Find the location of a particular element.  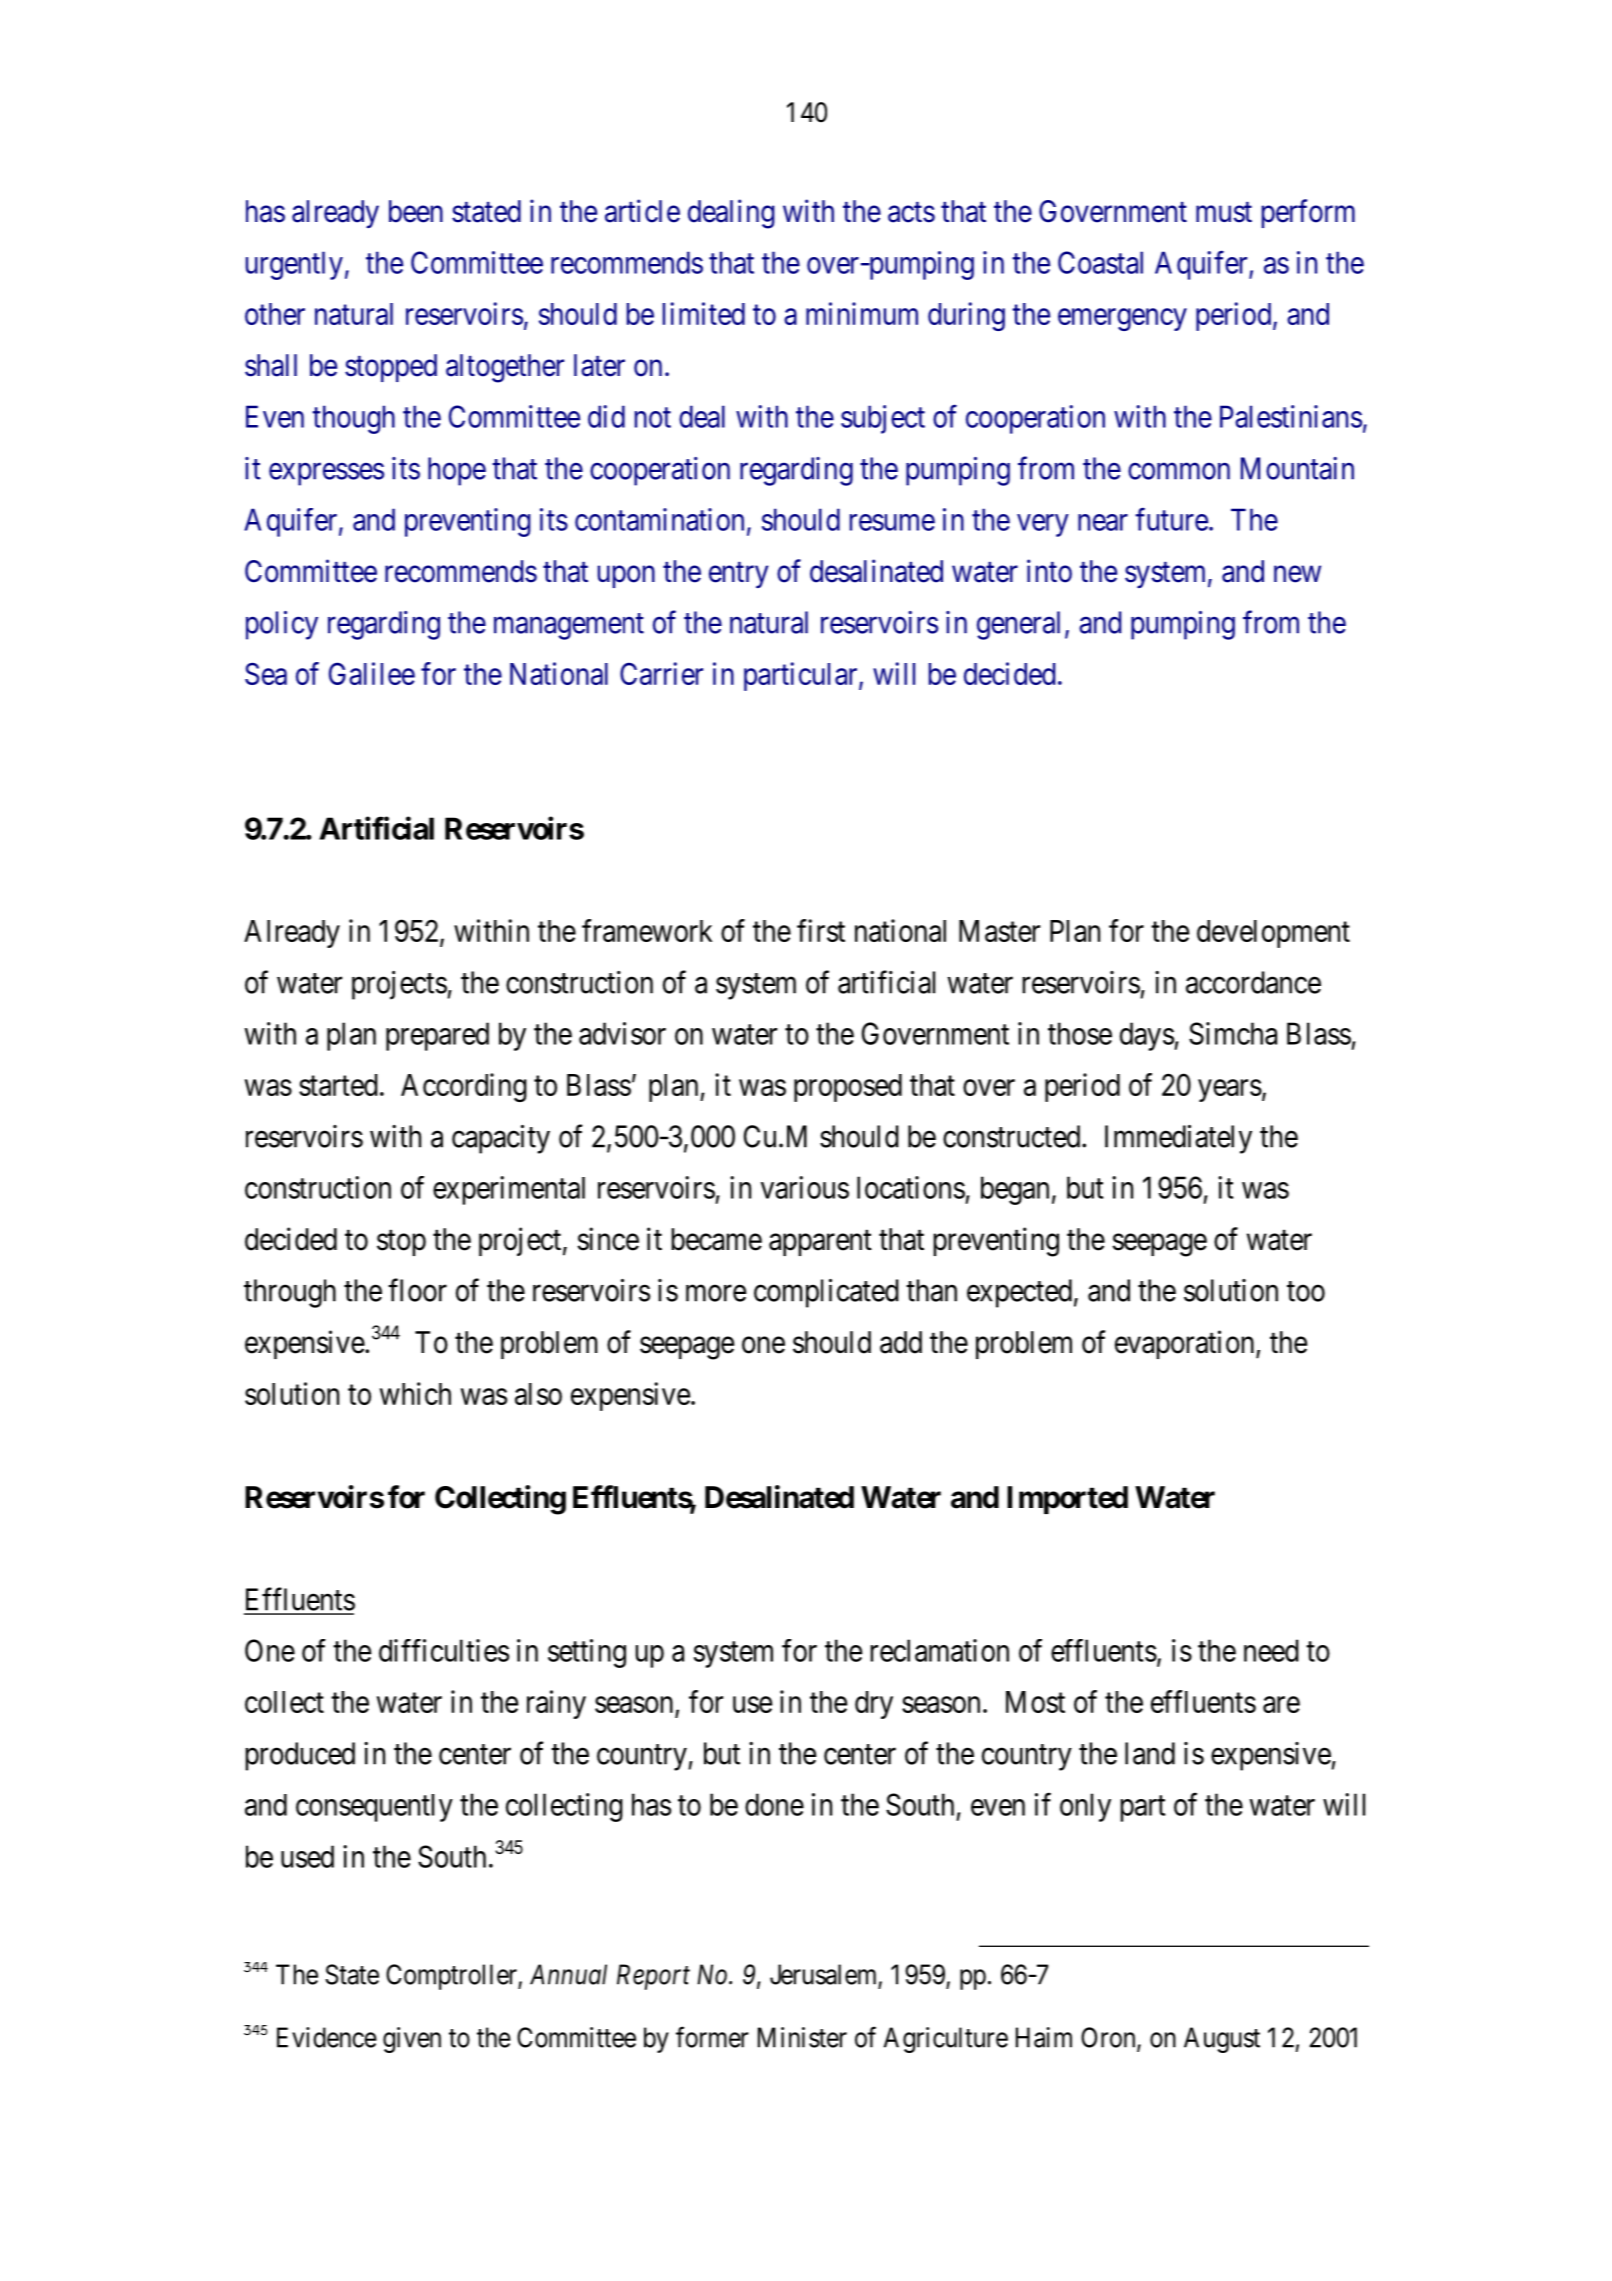

Minister is located at coordinates (802, 2037).
